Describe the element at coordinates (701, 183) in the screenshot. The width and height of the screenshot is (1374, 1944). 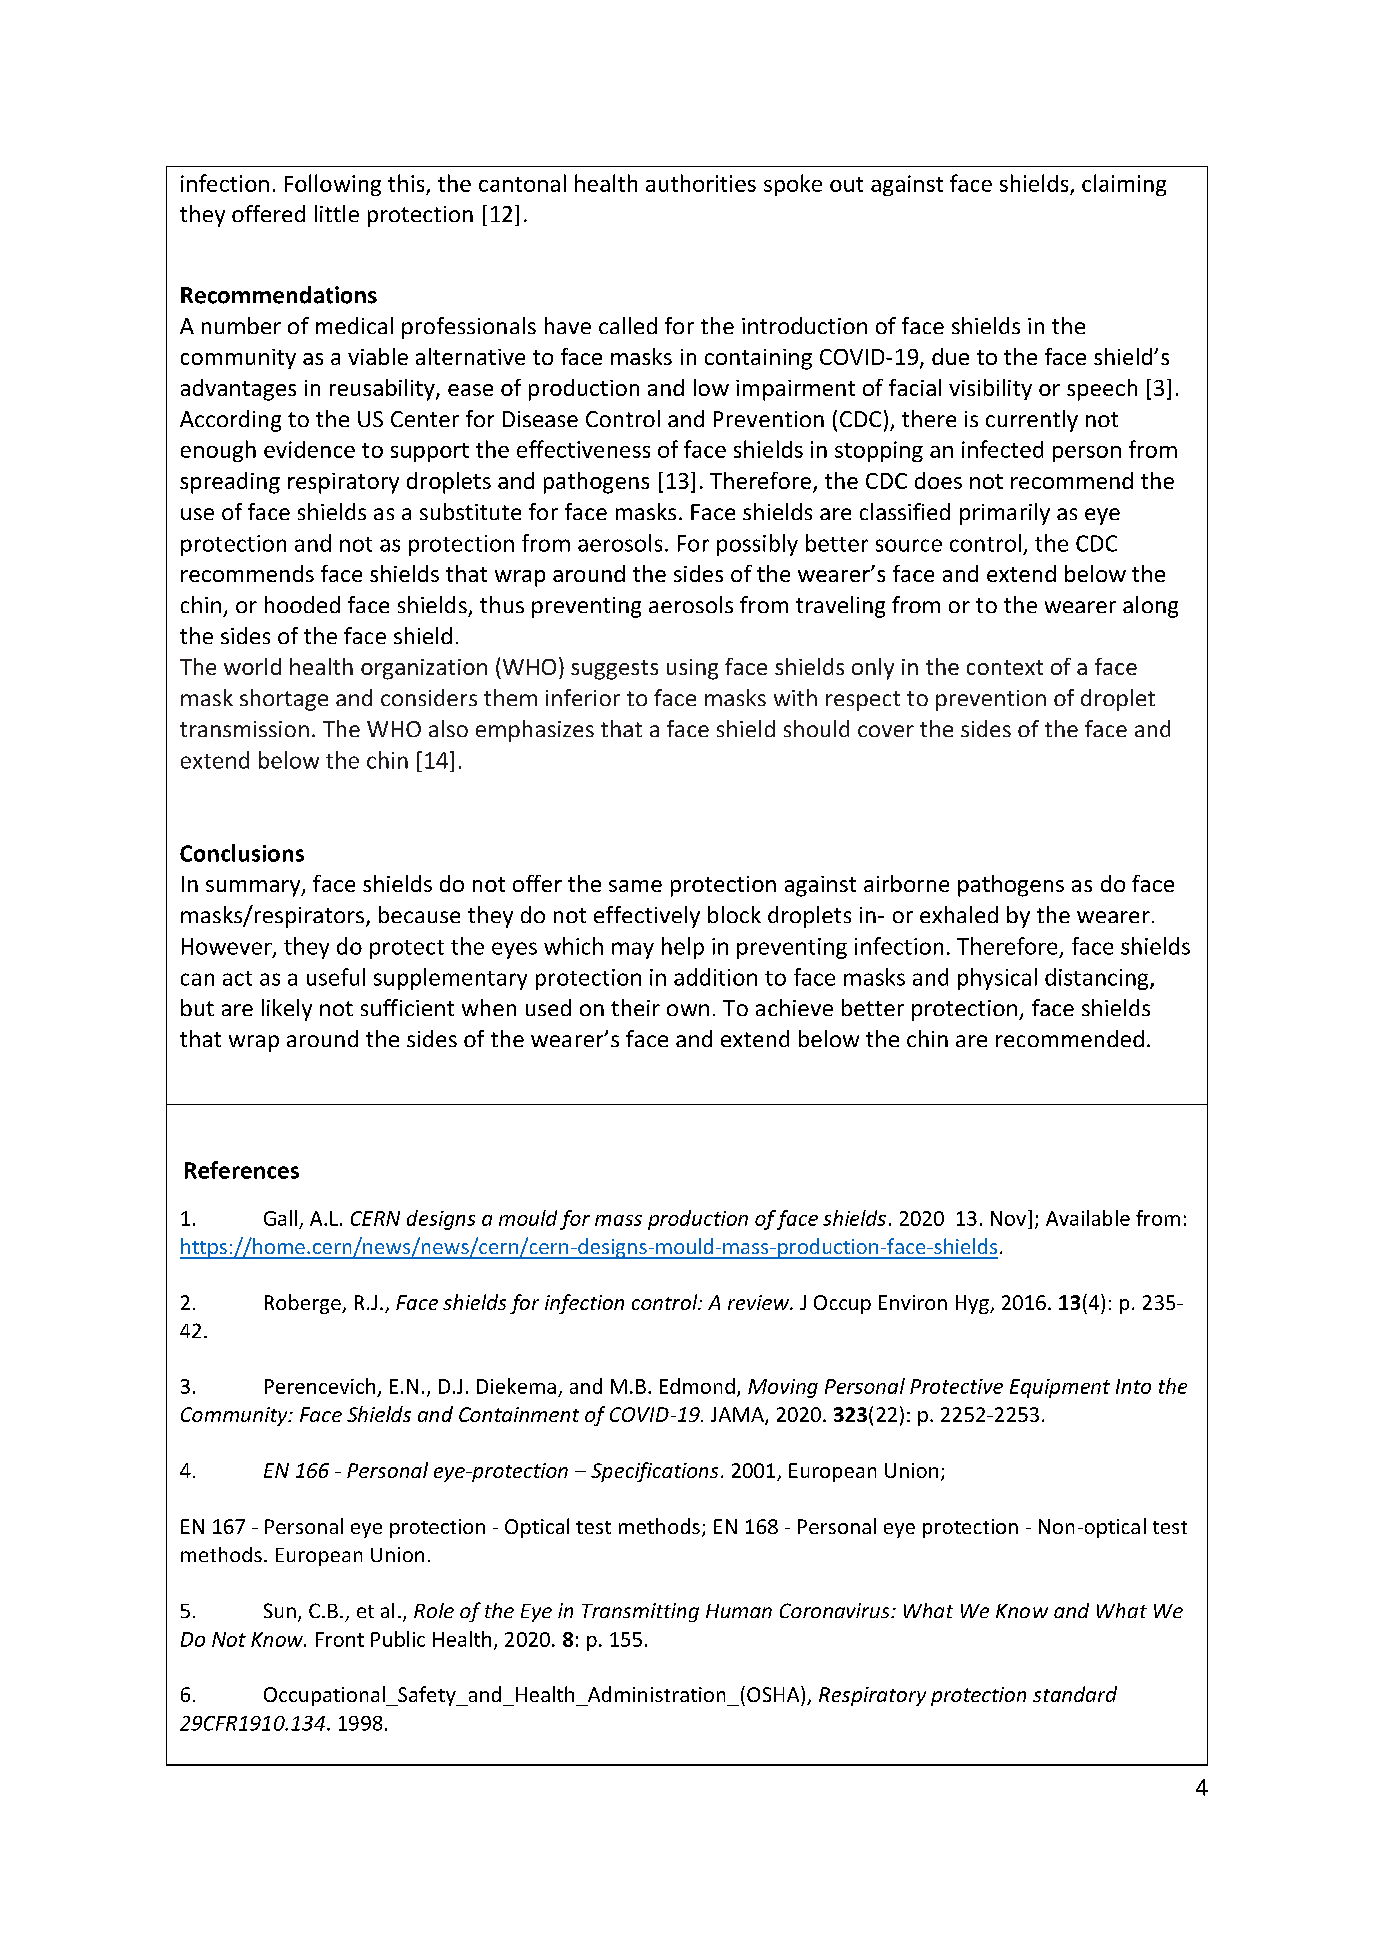
I see `authorities` at that location.
